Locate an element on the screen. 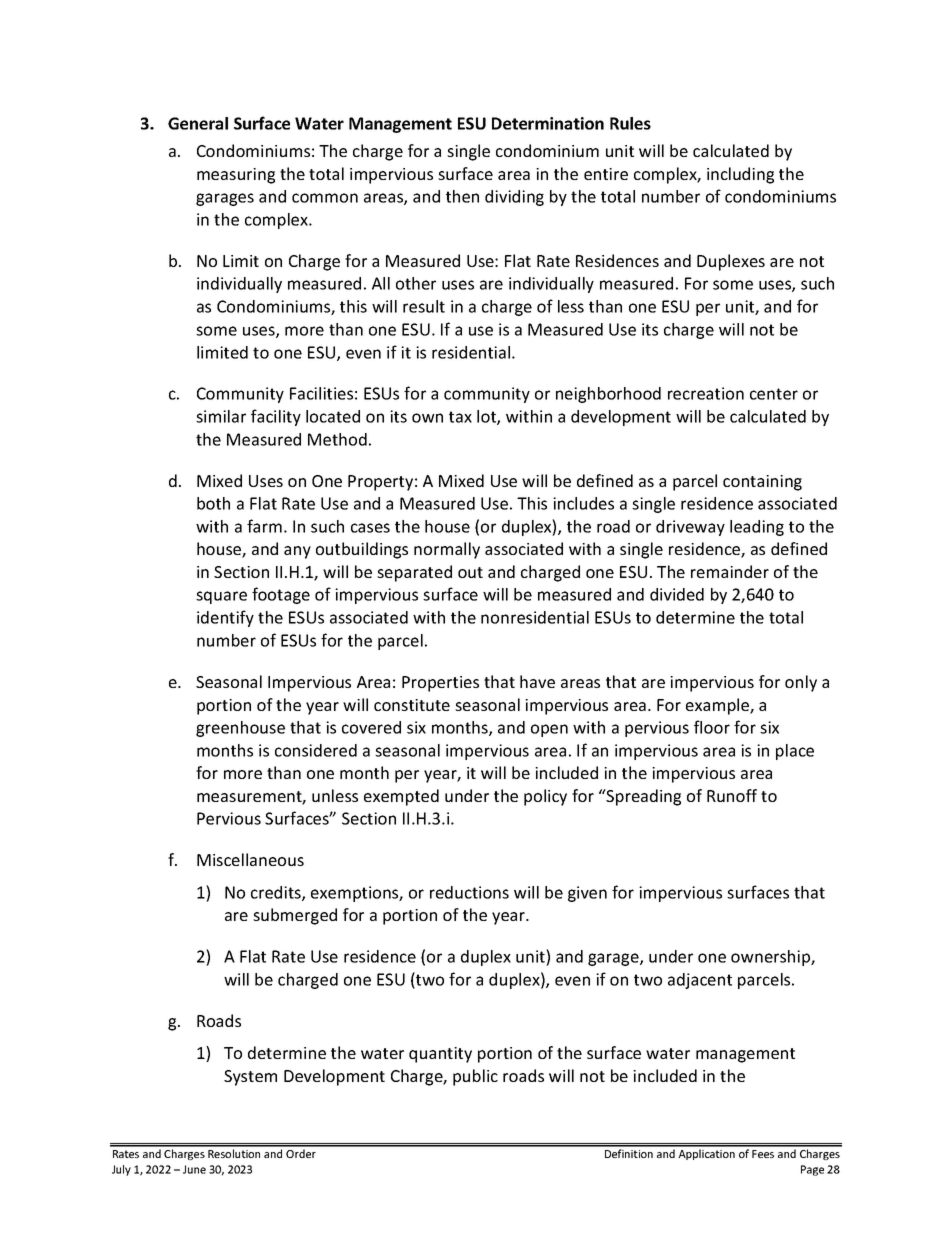 The height and width of the screenshot is (1233, 952). identify is located at coordinates (225, 618).
